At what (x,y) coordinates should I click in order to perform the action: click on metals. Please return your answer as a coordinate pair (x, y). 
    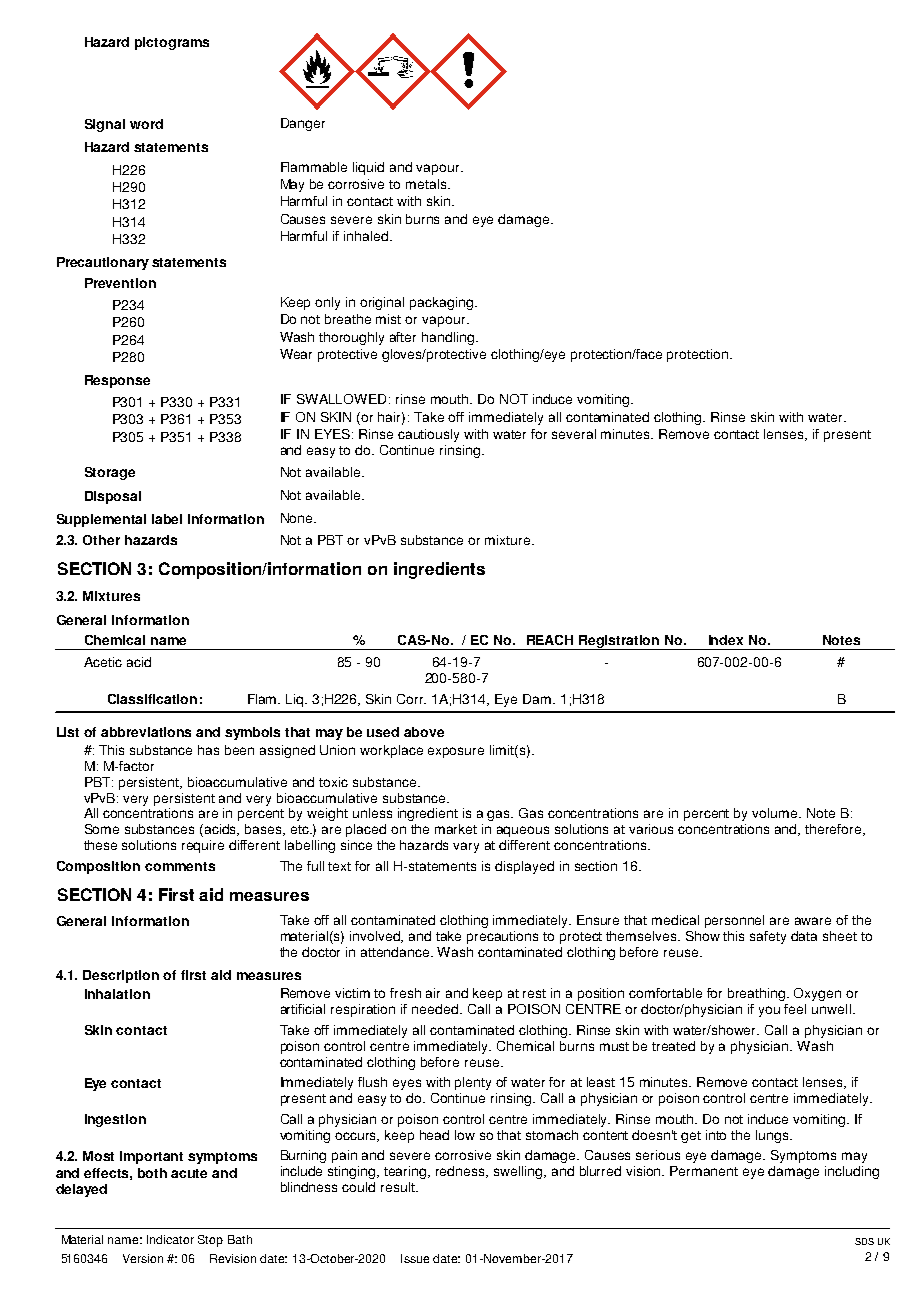
    Looking at the image, I should click on (427, 184).
